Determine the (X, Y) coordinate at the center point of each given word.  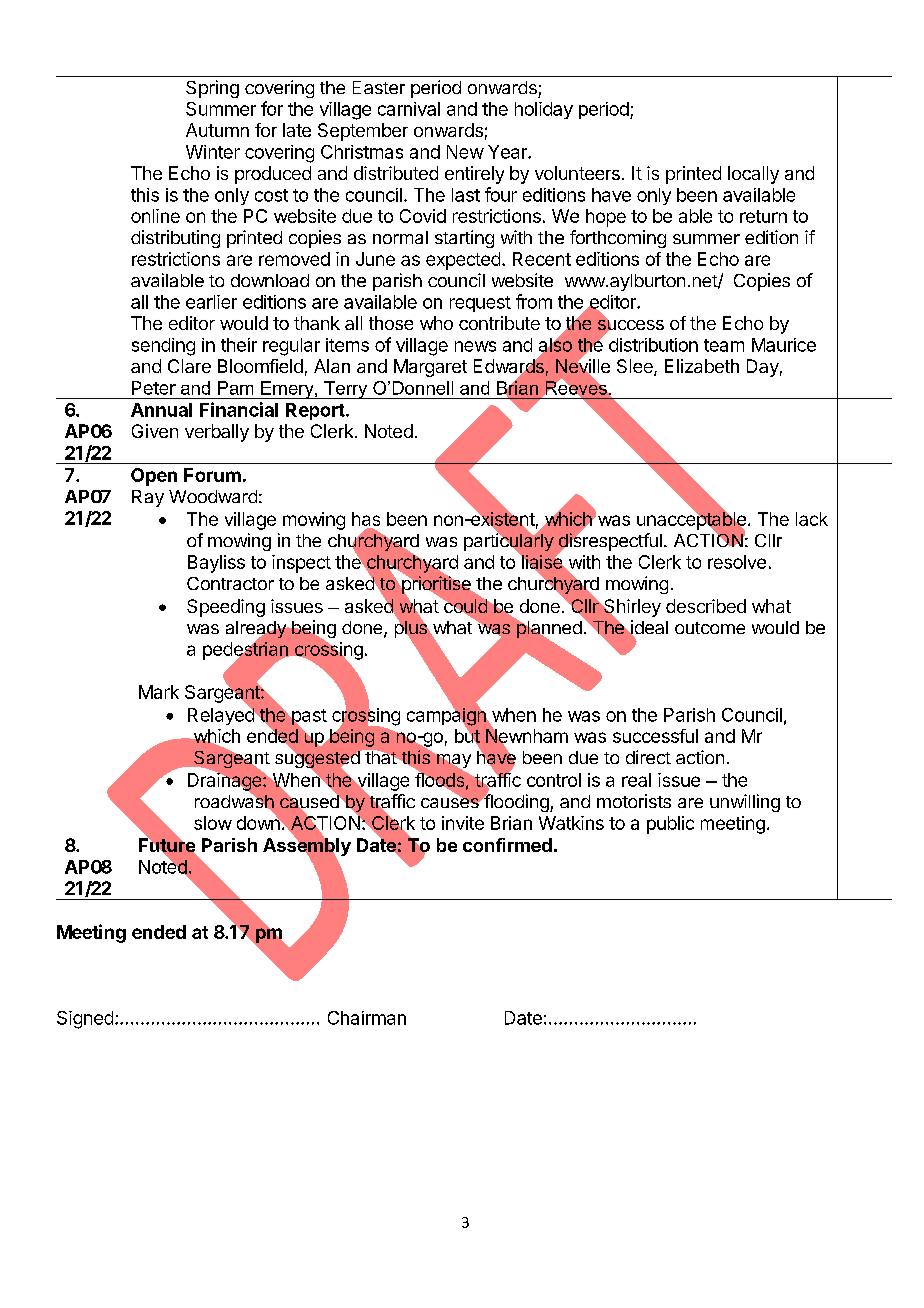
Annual (161, 410)
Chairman (367, 1018)
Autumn (217, 130)
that (381, 757)
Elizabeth (702, 366)
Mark (159, 692)
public (670, 825)
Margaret (430, 368)
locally (753, 175)
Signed (85, 1020)
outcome (710, 628)
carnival (409, 109)
